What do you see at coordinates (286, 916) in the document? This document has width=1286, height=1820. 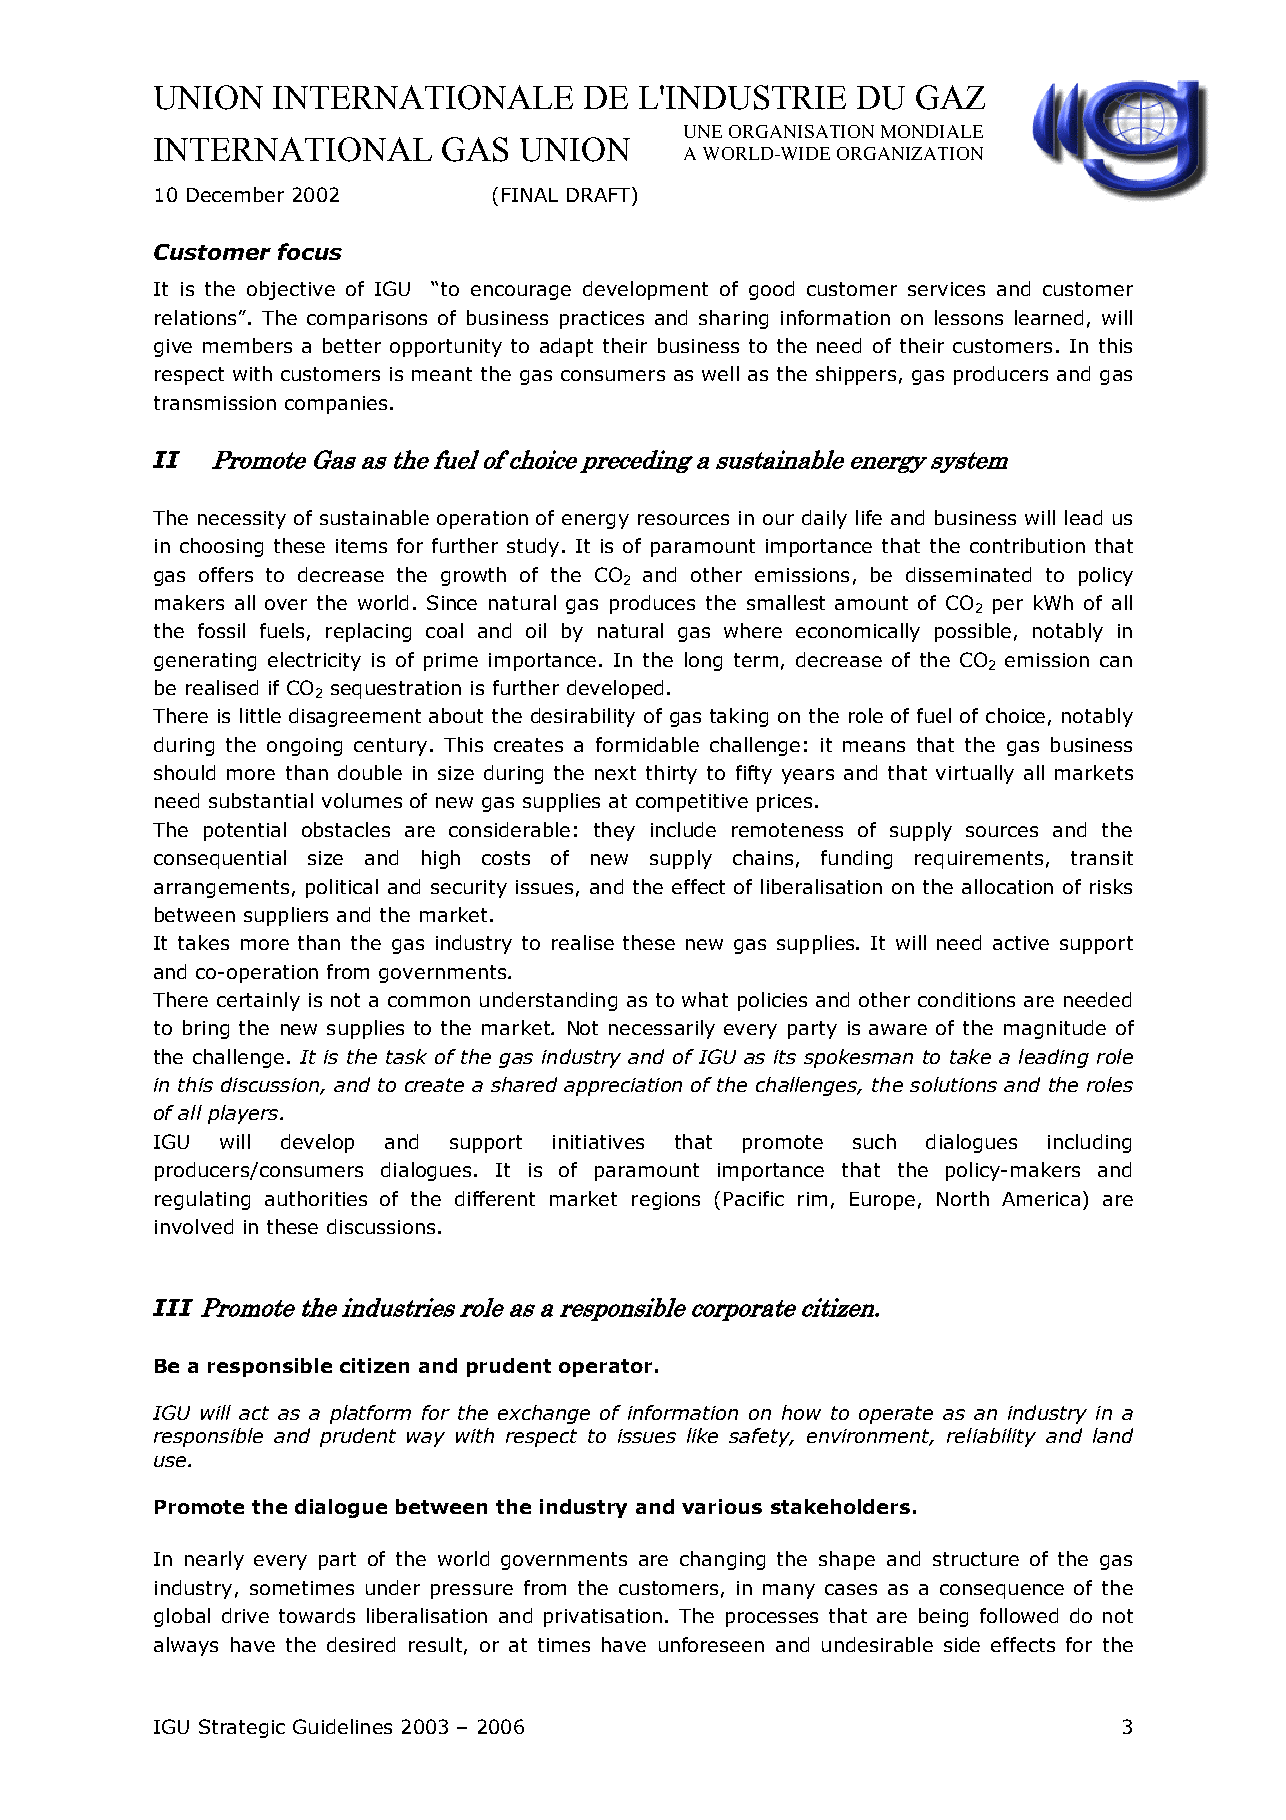 I see `suppliers` at bounding box center [286, 916].
